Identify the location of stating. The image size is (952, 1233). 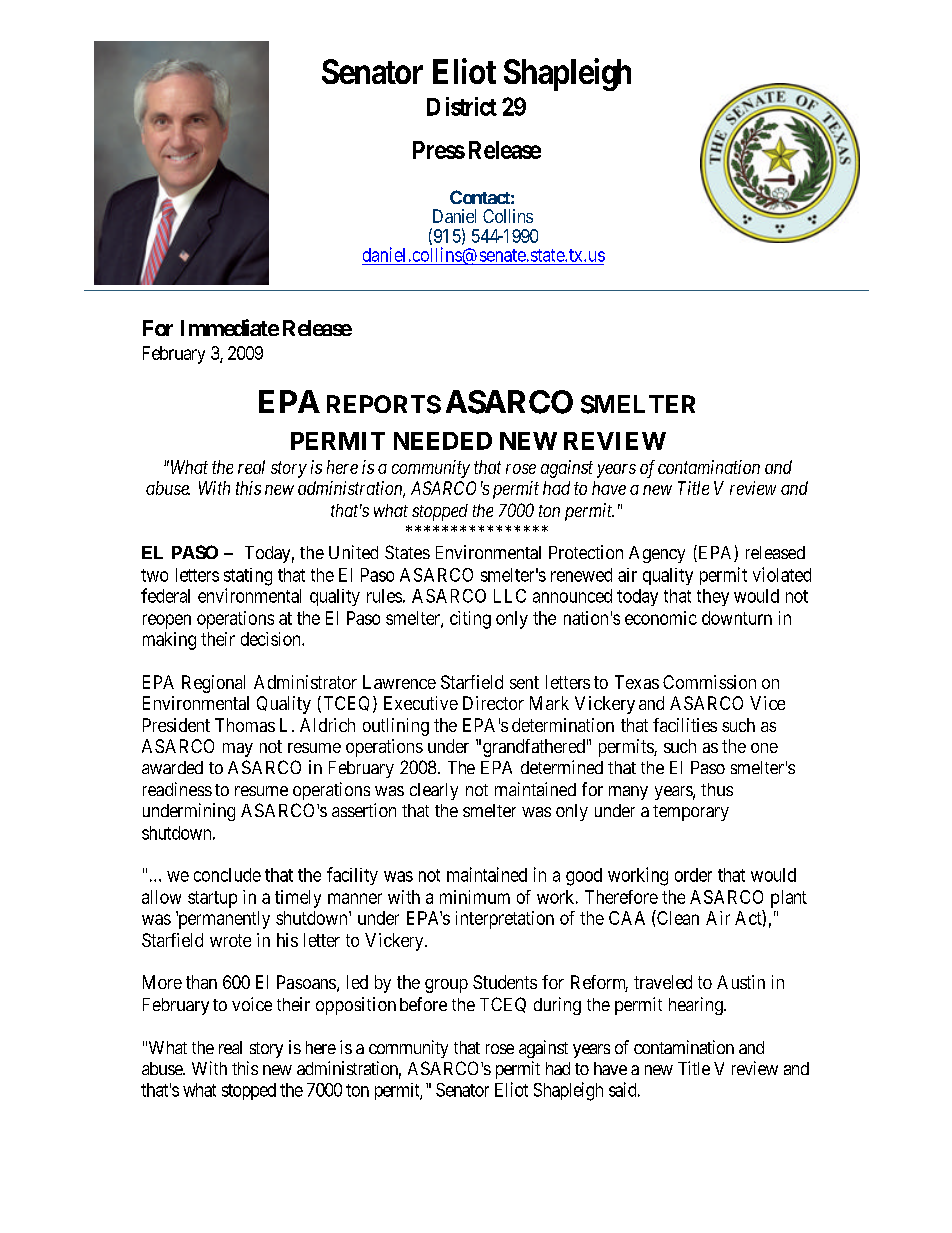
(248, 577).
